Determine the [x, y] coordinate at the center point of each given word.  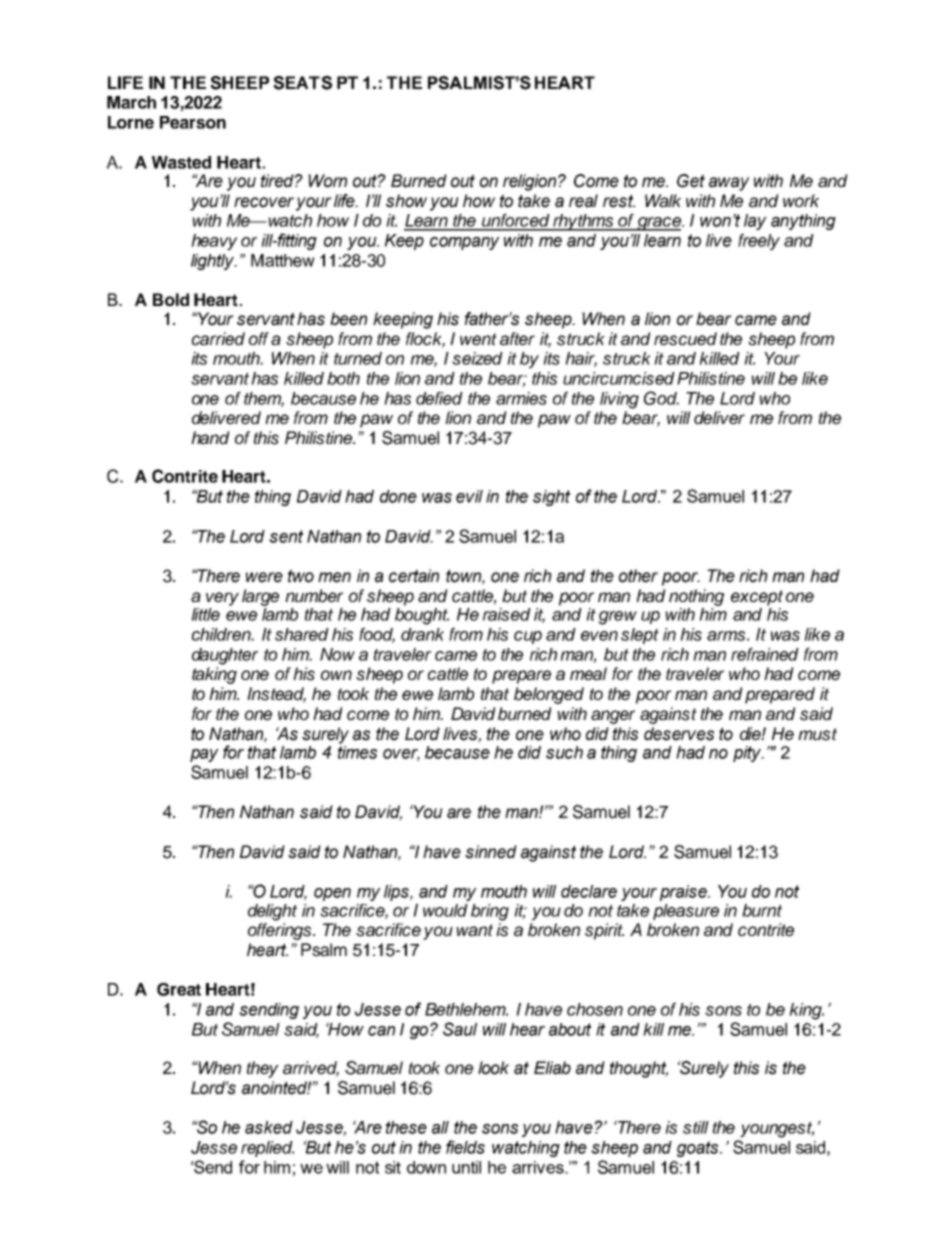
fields [465, 1147]
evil [469, 496]
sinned [491, 852]
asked [269, 1127]
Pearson [193, 122]
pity [748, 754]
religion [531, 182]
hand [210, 438]
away [729, 184]
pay [204, 755]
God [661, 398]
